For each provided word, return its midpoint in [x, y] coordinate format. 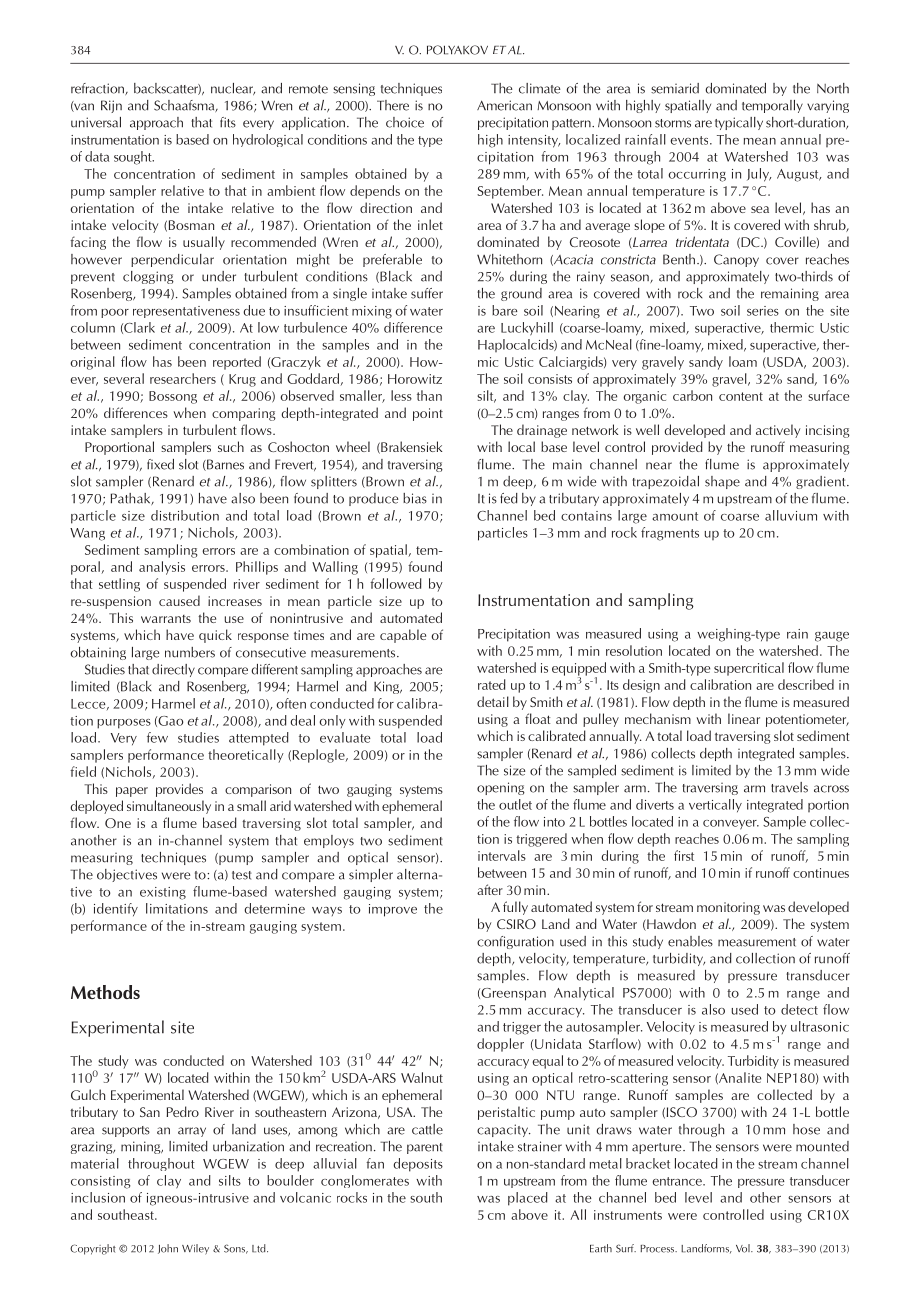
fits [228, 122]
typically [739, 123]
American [504, 105]
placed [528, 1199]
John [168, 1249]
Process [658, 1249]
